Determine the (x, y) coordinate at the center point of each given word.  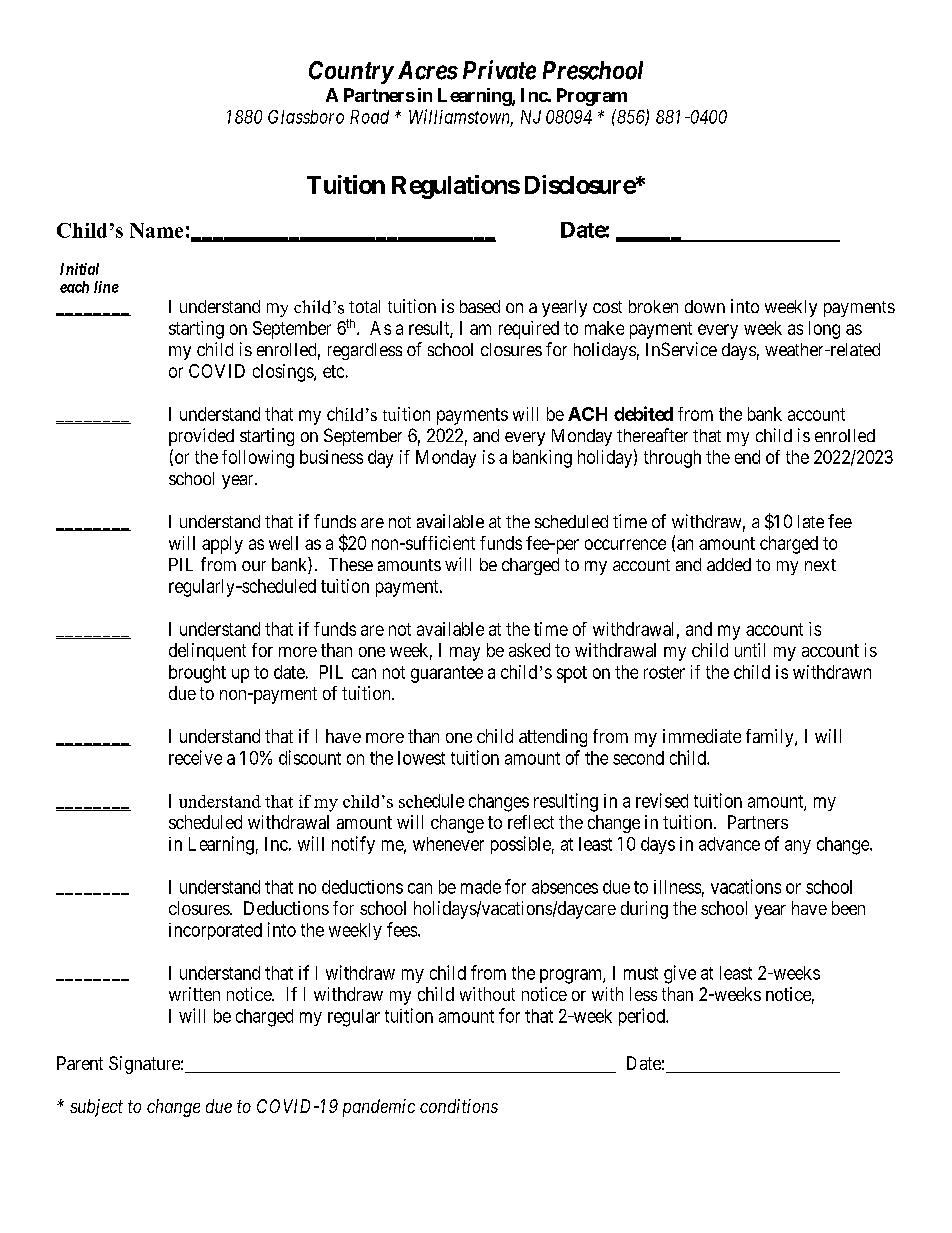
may (465, 654)
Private (499, 70)
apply (222, 545)
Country (351, 72)
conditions (459, 1106)
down (705, 306)
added (729, 564)
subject (96, 1108)
